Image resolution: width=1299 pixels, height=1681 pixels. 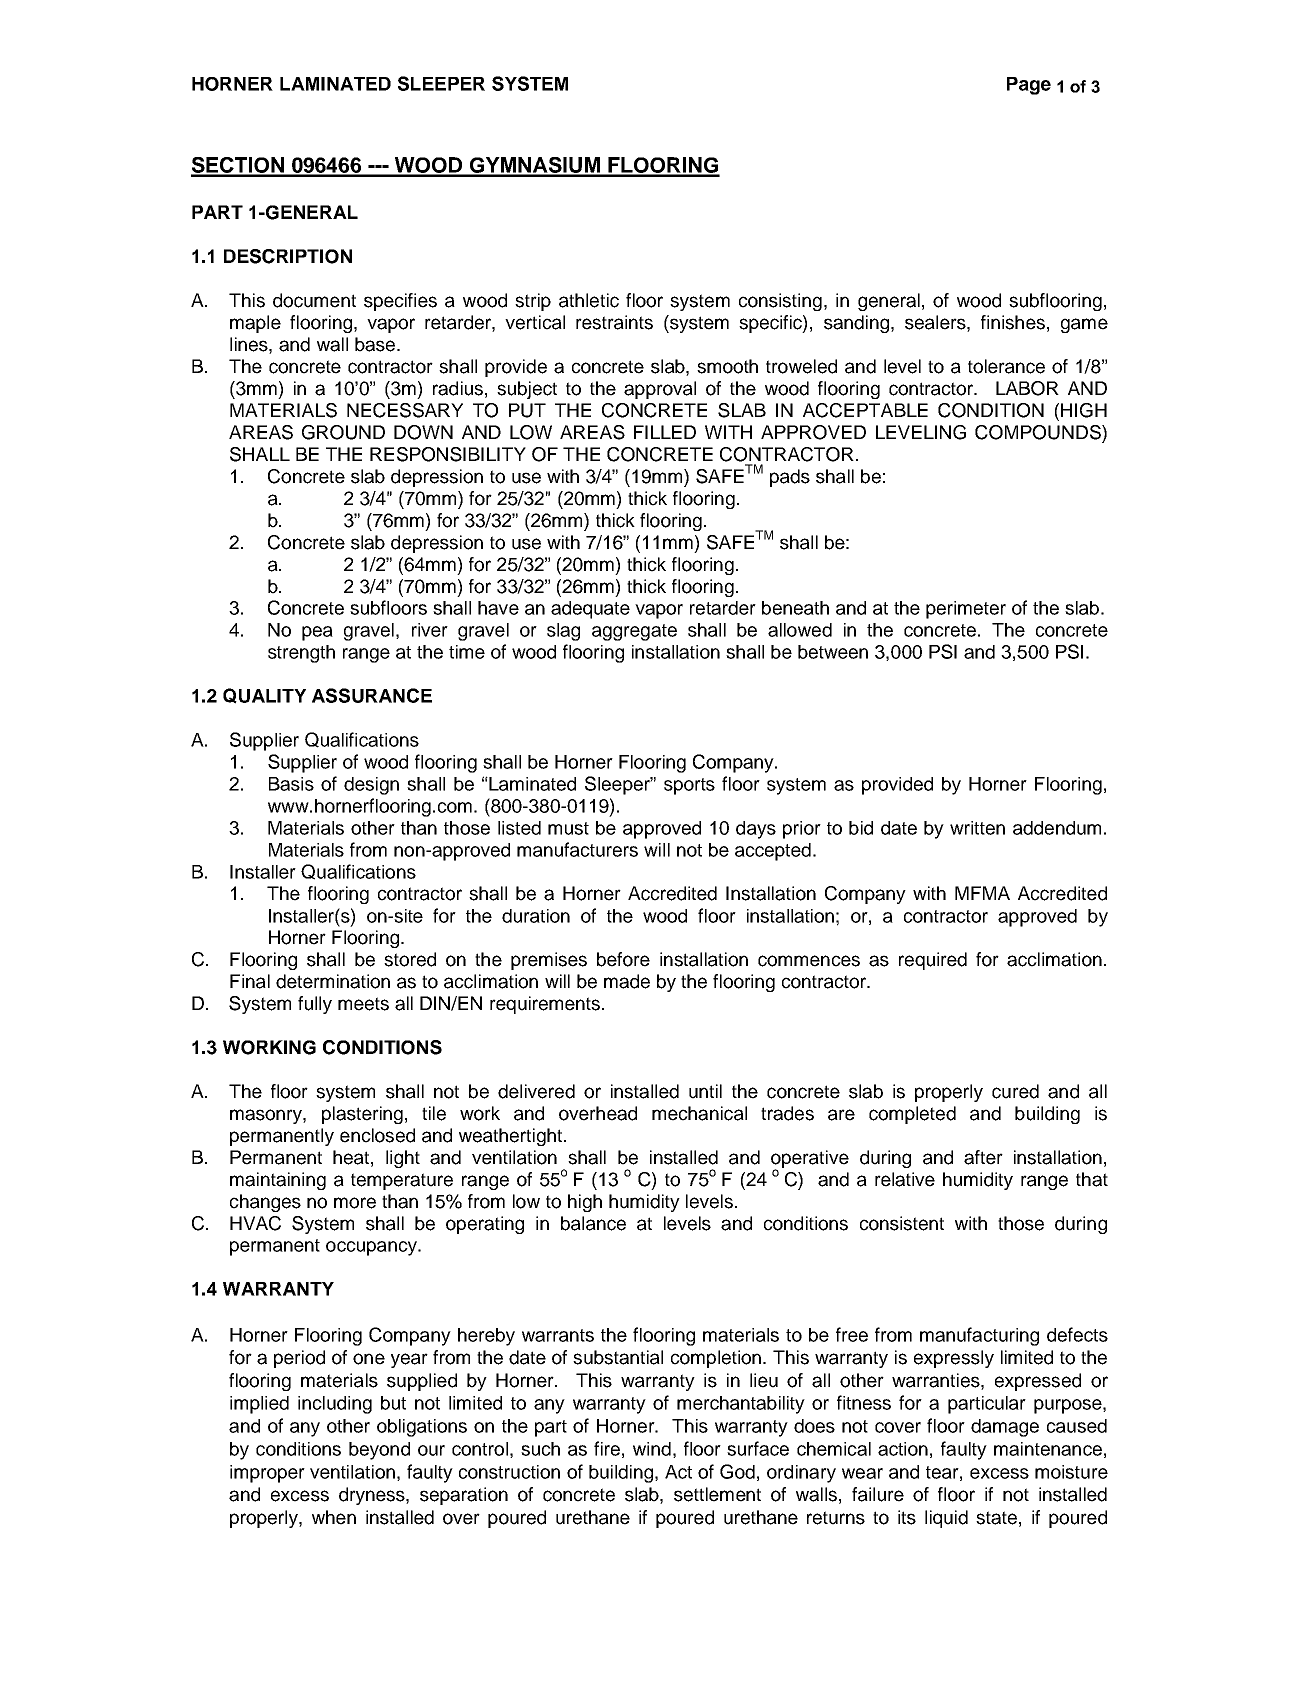 I want to click on written, so click(x=977, y=828).
